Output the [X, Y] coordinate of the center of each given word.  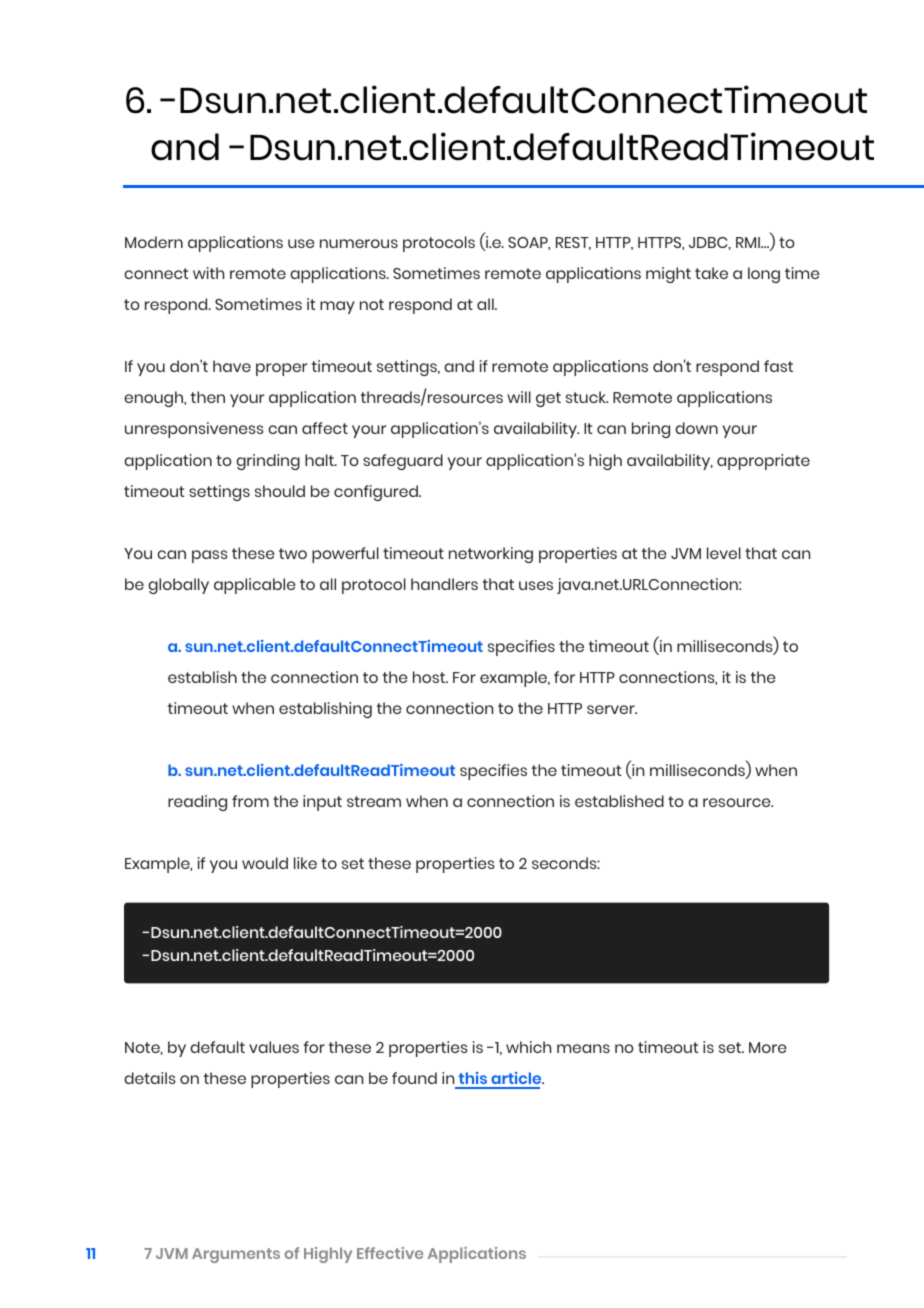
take [711, 273]
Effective [390, 1253]
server [612, 709]
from [250, 801]
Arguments [236, 1255]
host [430, 677]
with [208, 273]
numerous [359, 243]
